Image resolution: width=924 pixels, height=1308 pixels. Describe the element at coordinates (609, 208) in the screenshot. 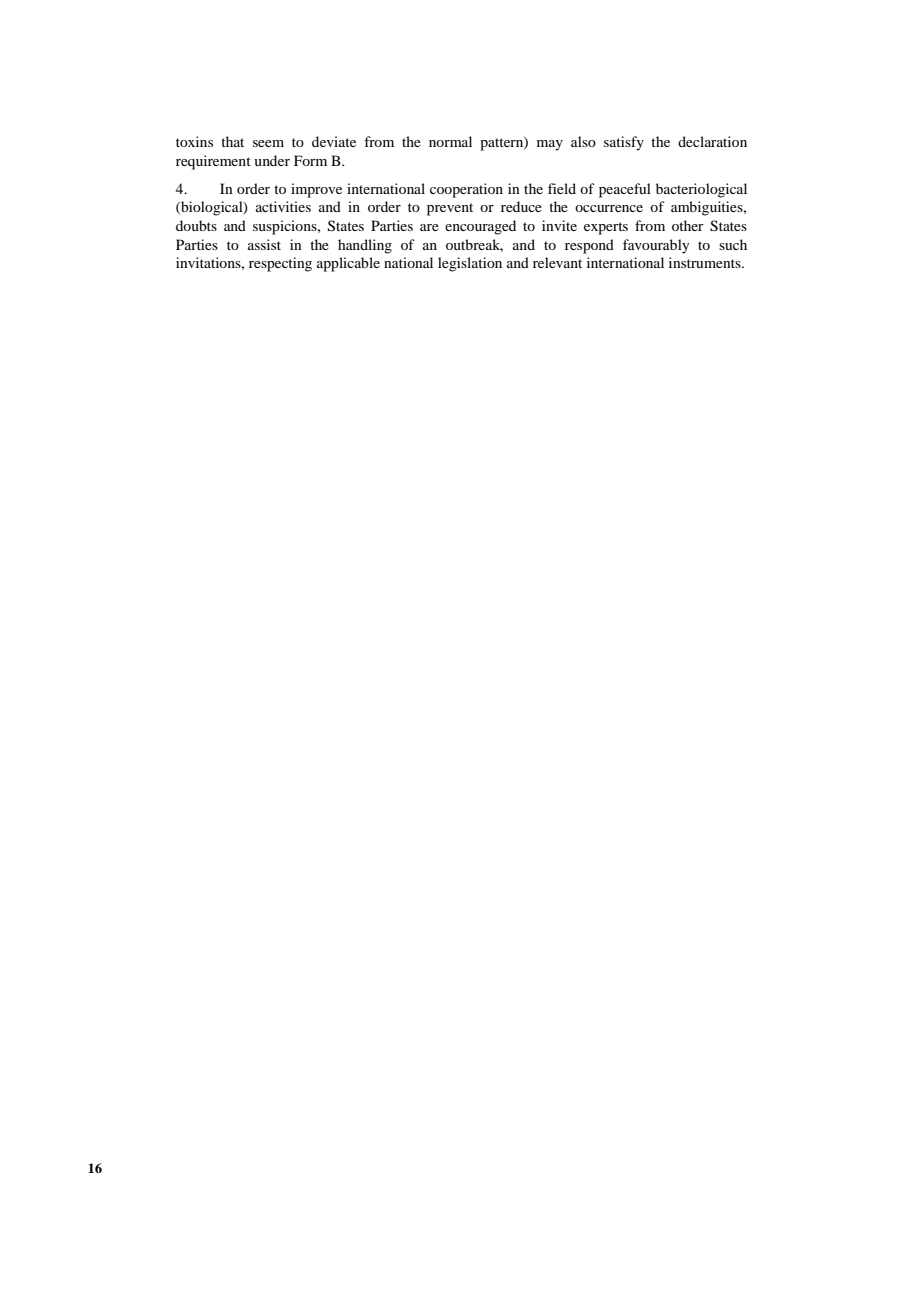

I see `occurrence` at that location.
